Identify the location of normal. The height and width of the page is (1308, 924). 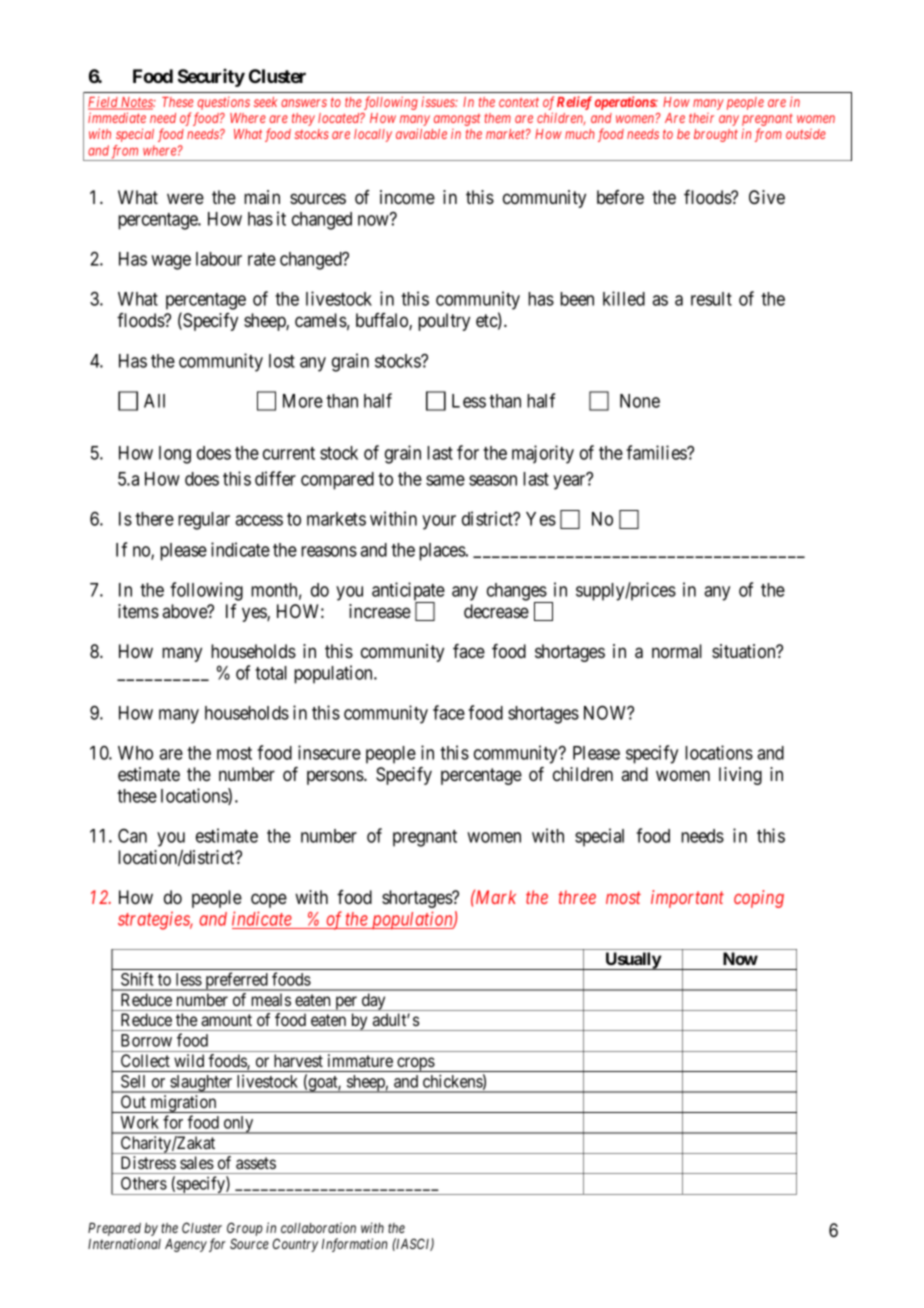
(677, 651).
